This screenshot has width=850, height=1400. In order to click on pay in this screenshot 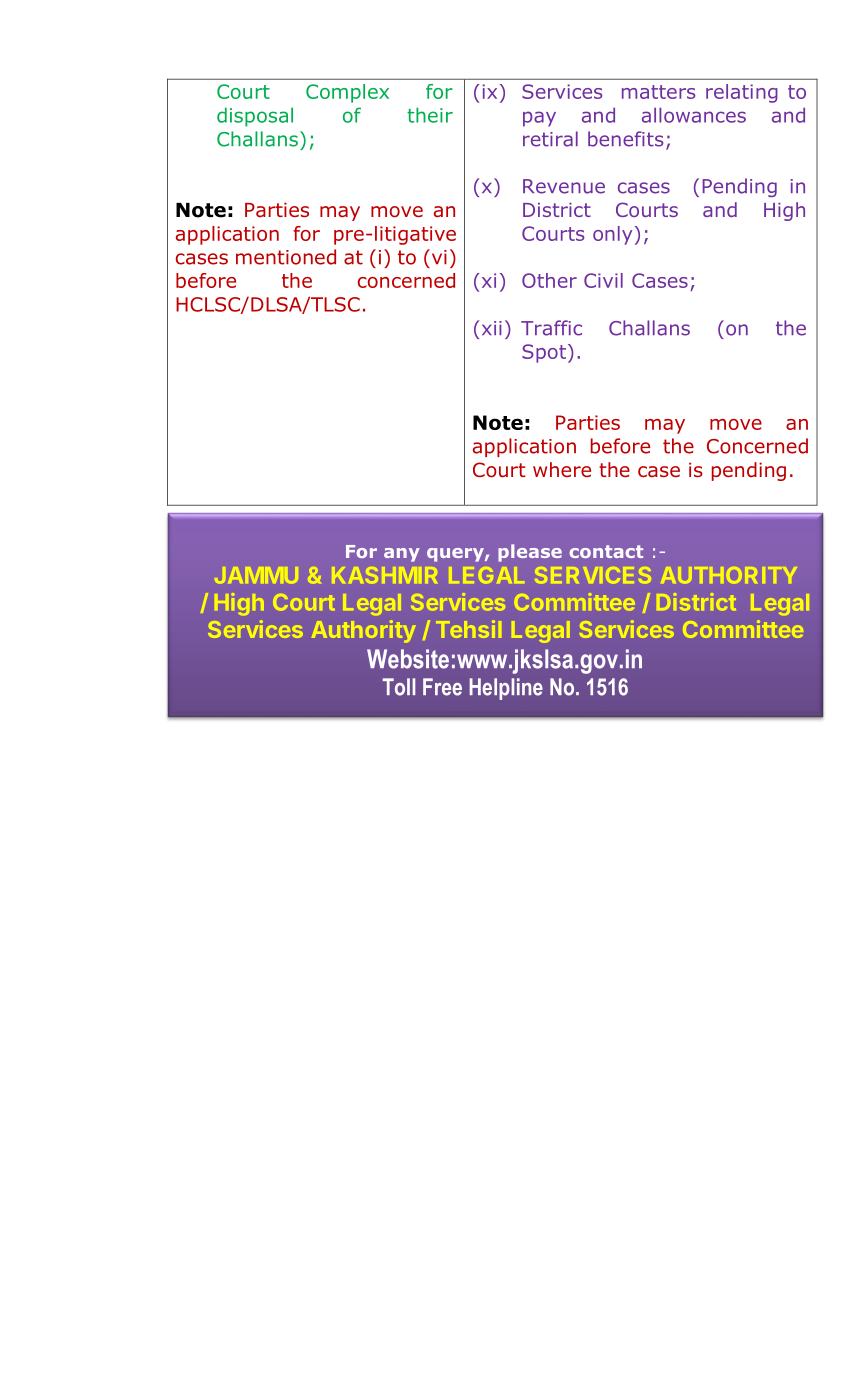, I will do `click(539, 119)`.
